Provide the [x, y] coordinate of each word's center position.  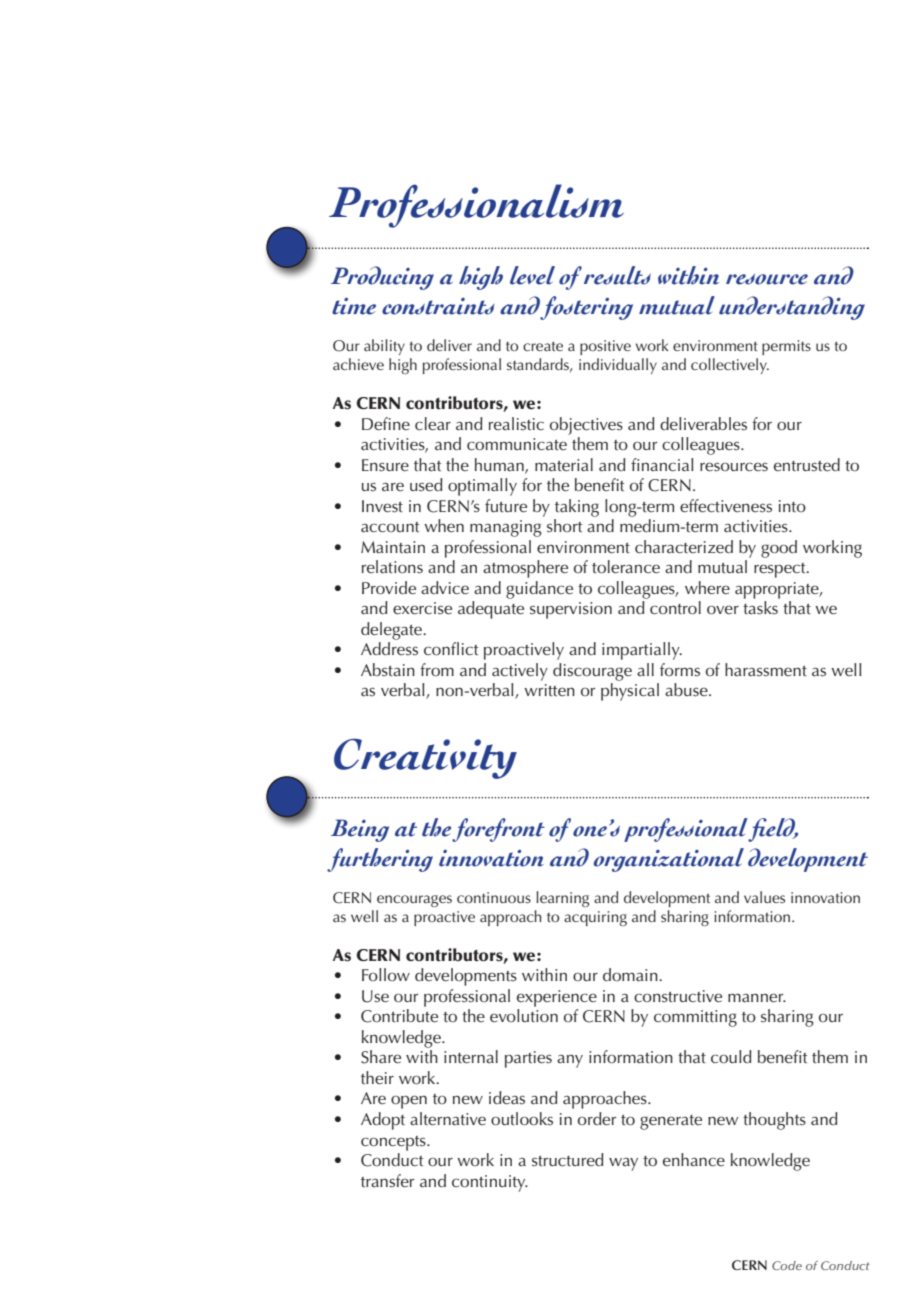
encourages [414, 901]
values [764, 897]
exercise [422, 608]
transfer [387, 1181]
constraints [438, 306]
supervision [571, 610]
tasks [760, 608]
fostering [586, 308]
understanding [792, 308]
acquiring [595, 918]
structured [567, 1160]
